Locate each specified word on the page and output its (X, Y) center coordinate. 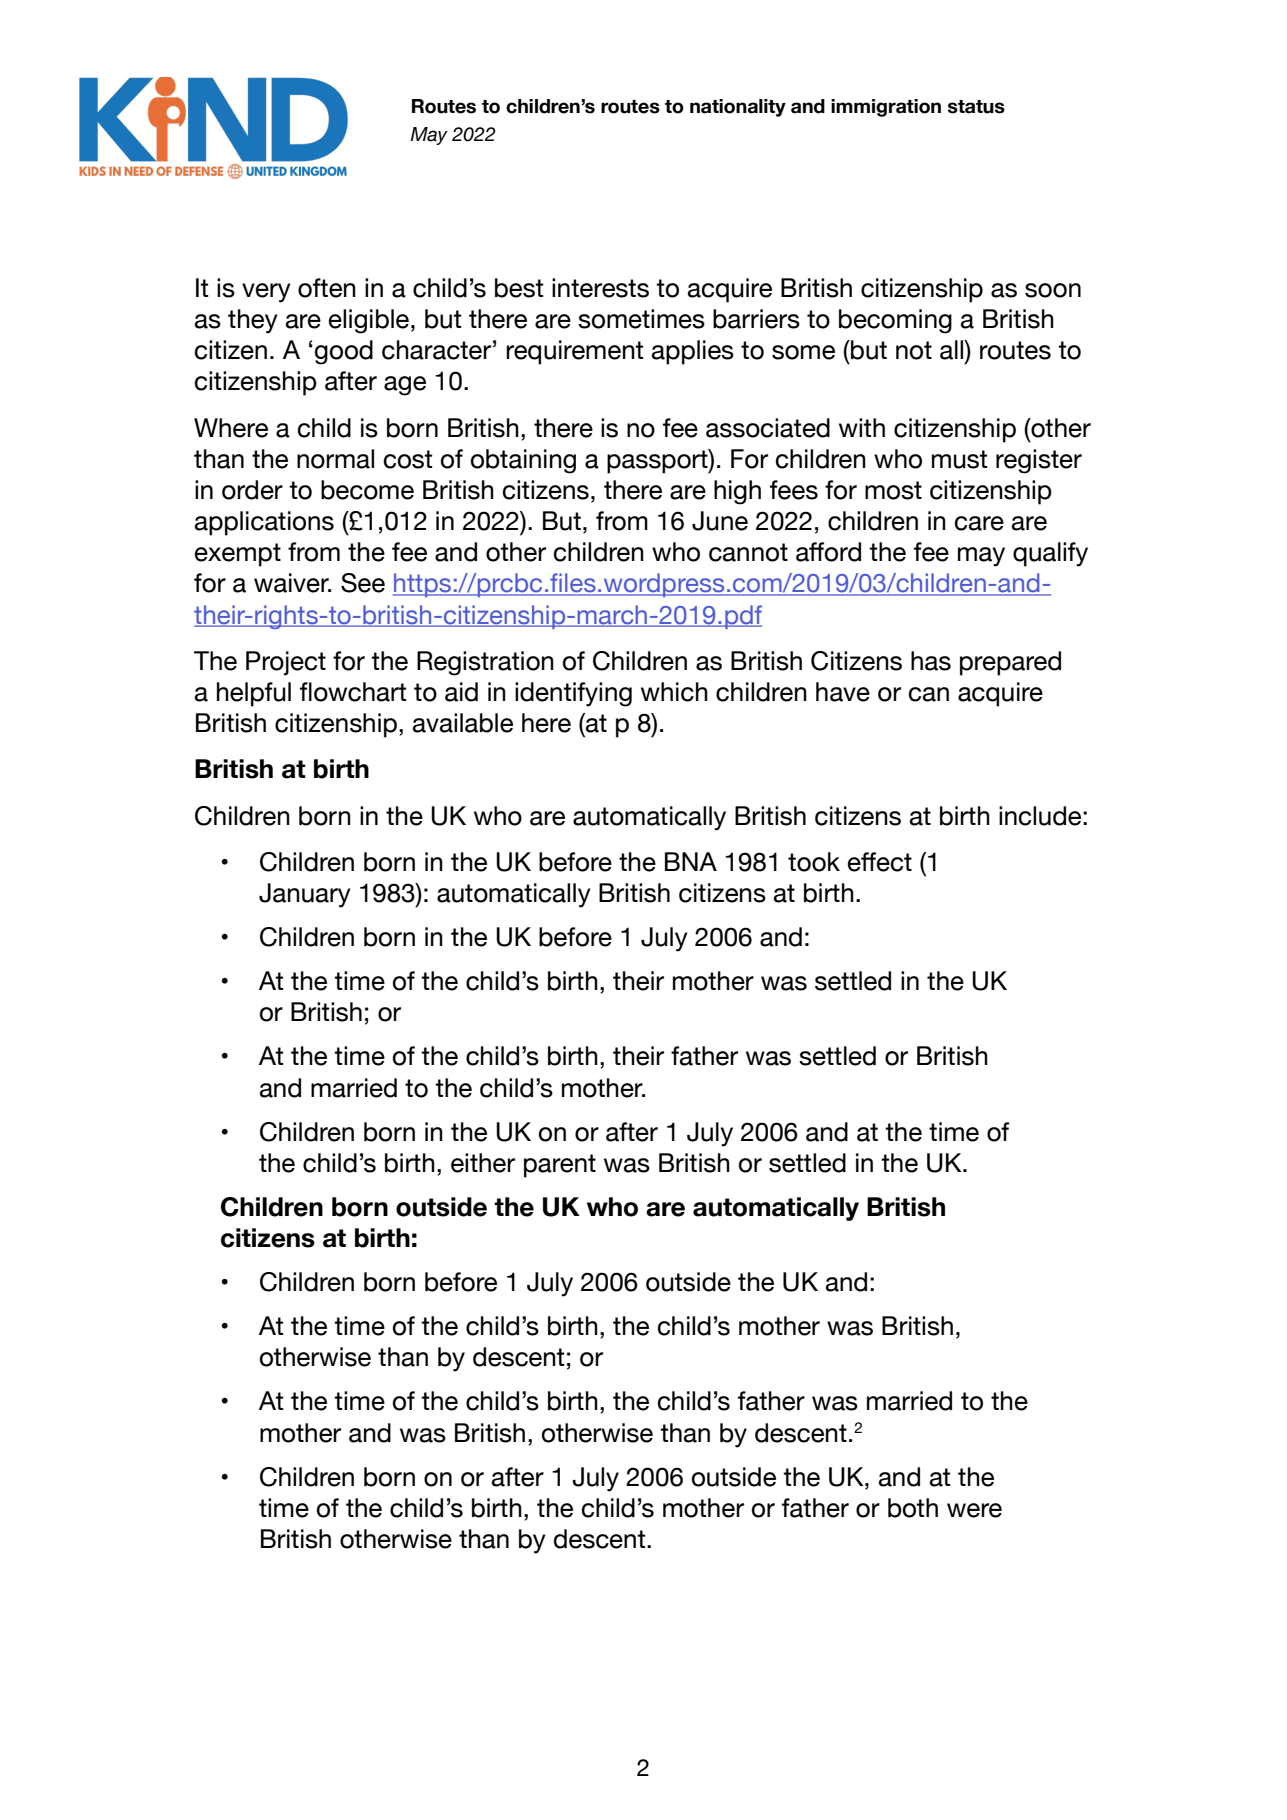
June (720, 521)
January (305, 895)
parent (560, 1166)
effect (880, 862)
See (363, 583)
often (327, 288)
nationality (738, 108)
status (976, 107)
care (979, 523)
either (483, 1163)
